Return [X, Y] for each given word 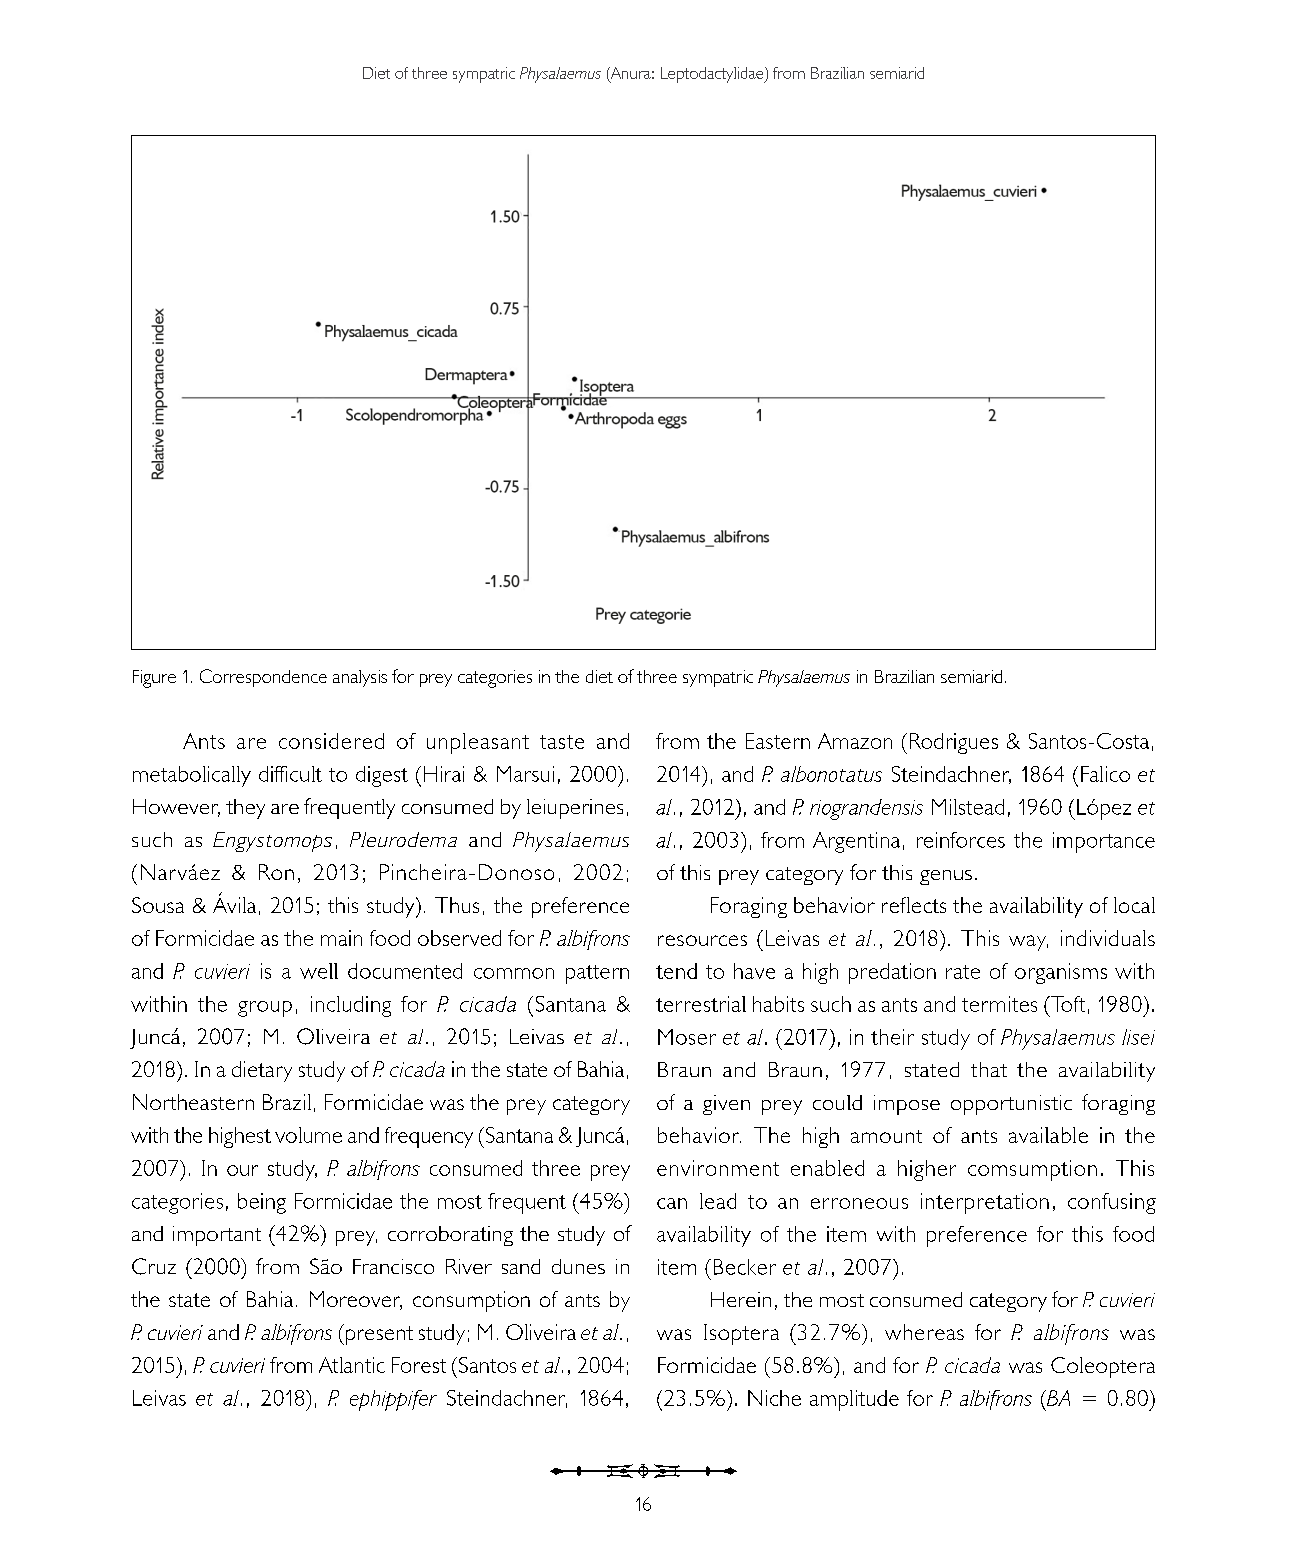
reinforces [961, 840]
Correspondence [263, 678]
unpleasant [478, 743]
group [265, 1009]
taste [562, 742]
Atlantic [352, 1365]
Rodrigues [954, 743]
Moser [687, 1037]
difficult [290, 774]
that [989, 1069]
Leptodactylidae [713, 75]
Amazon [855, 741]
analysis [360, 678]
